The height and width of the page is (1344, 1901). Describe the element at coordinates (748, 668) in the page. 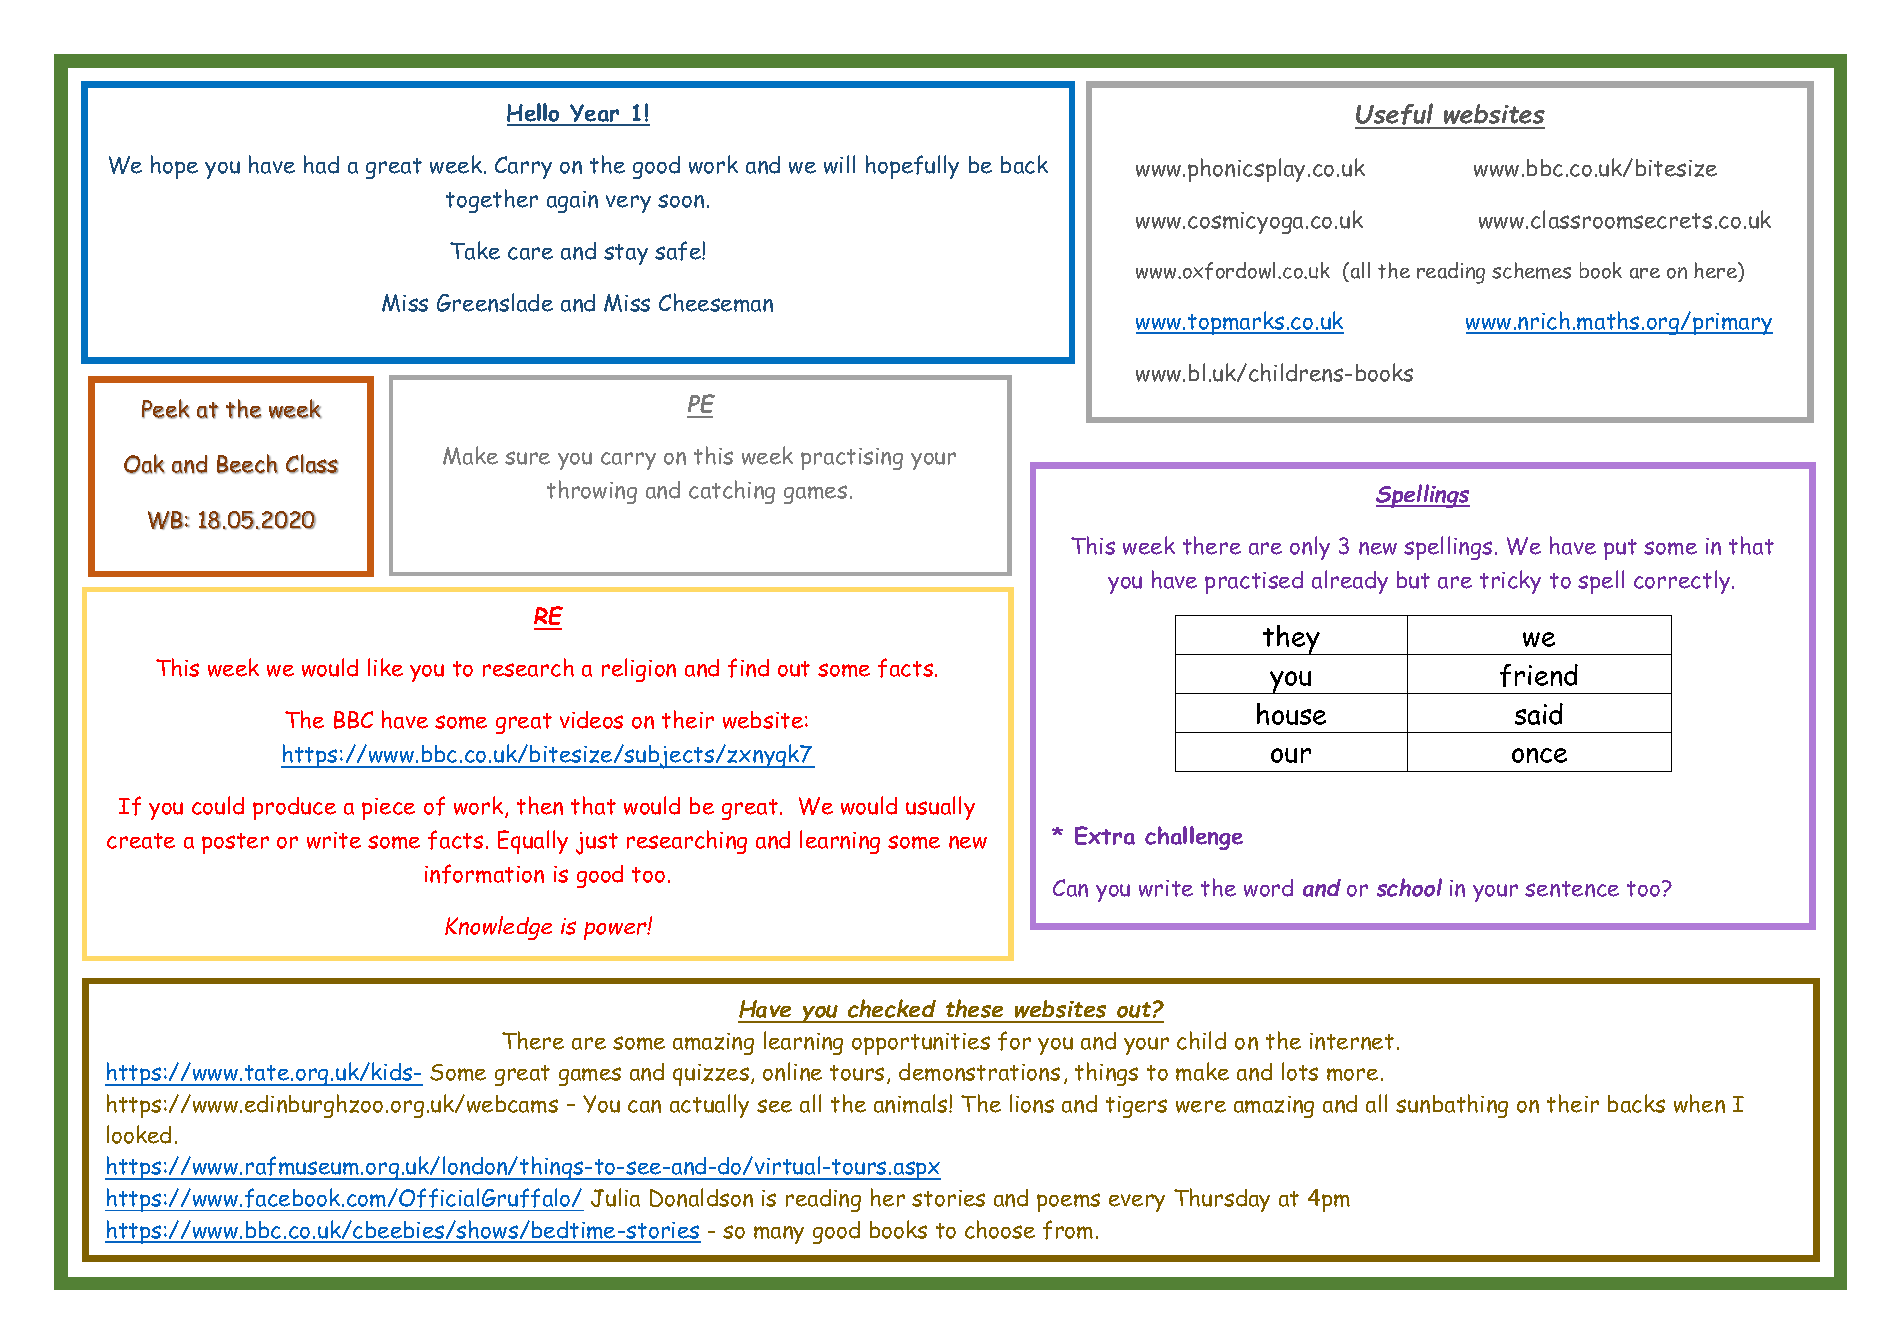

I see `find` at that location.
